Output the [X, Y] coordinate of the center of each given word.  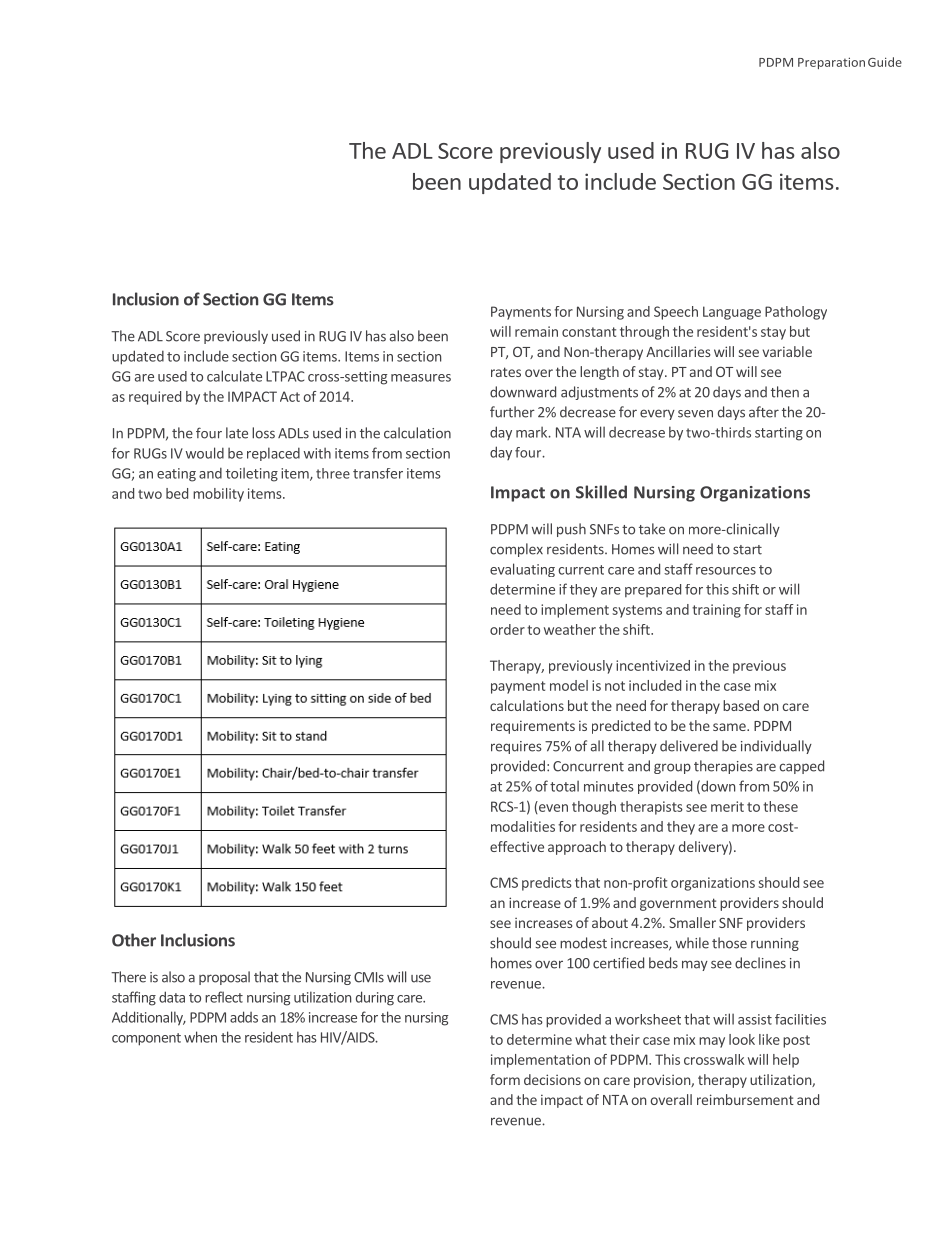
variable [787, 351]
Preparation [831, 63]
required [155, 398]
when [200, 1037]
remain [536, 331]
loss [263, 433]
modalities [523, 826]
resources [726, 571]
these [780, 806]
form [505, 1079]
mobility [218, 495]
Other [134, 940]
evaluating [522, 570]
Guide [885, 62]
